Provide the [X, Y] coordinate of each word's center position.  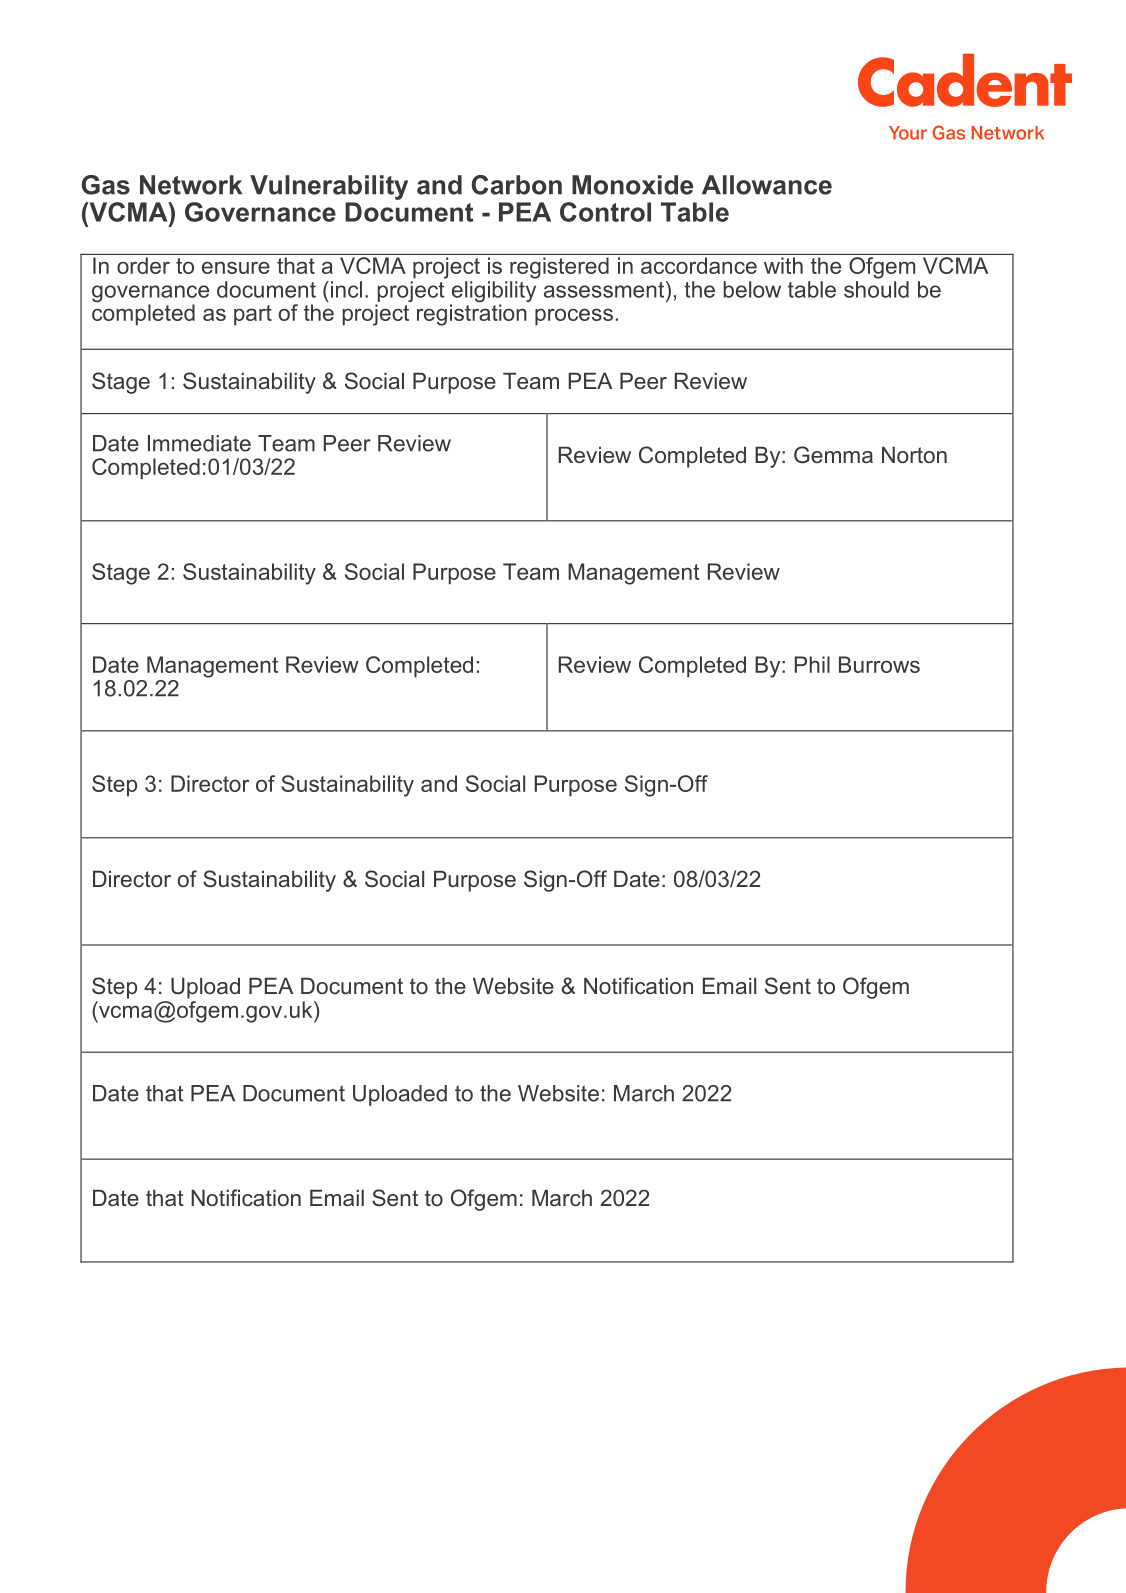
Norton [914, 454]
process [574, 317]
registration [472, 314]
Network [191, 185]
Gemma [833, 455]
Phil [812, 664]
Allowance [767, 185]
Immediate [199, 443]
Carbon [517, 185]
